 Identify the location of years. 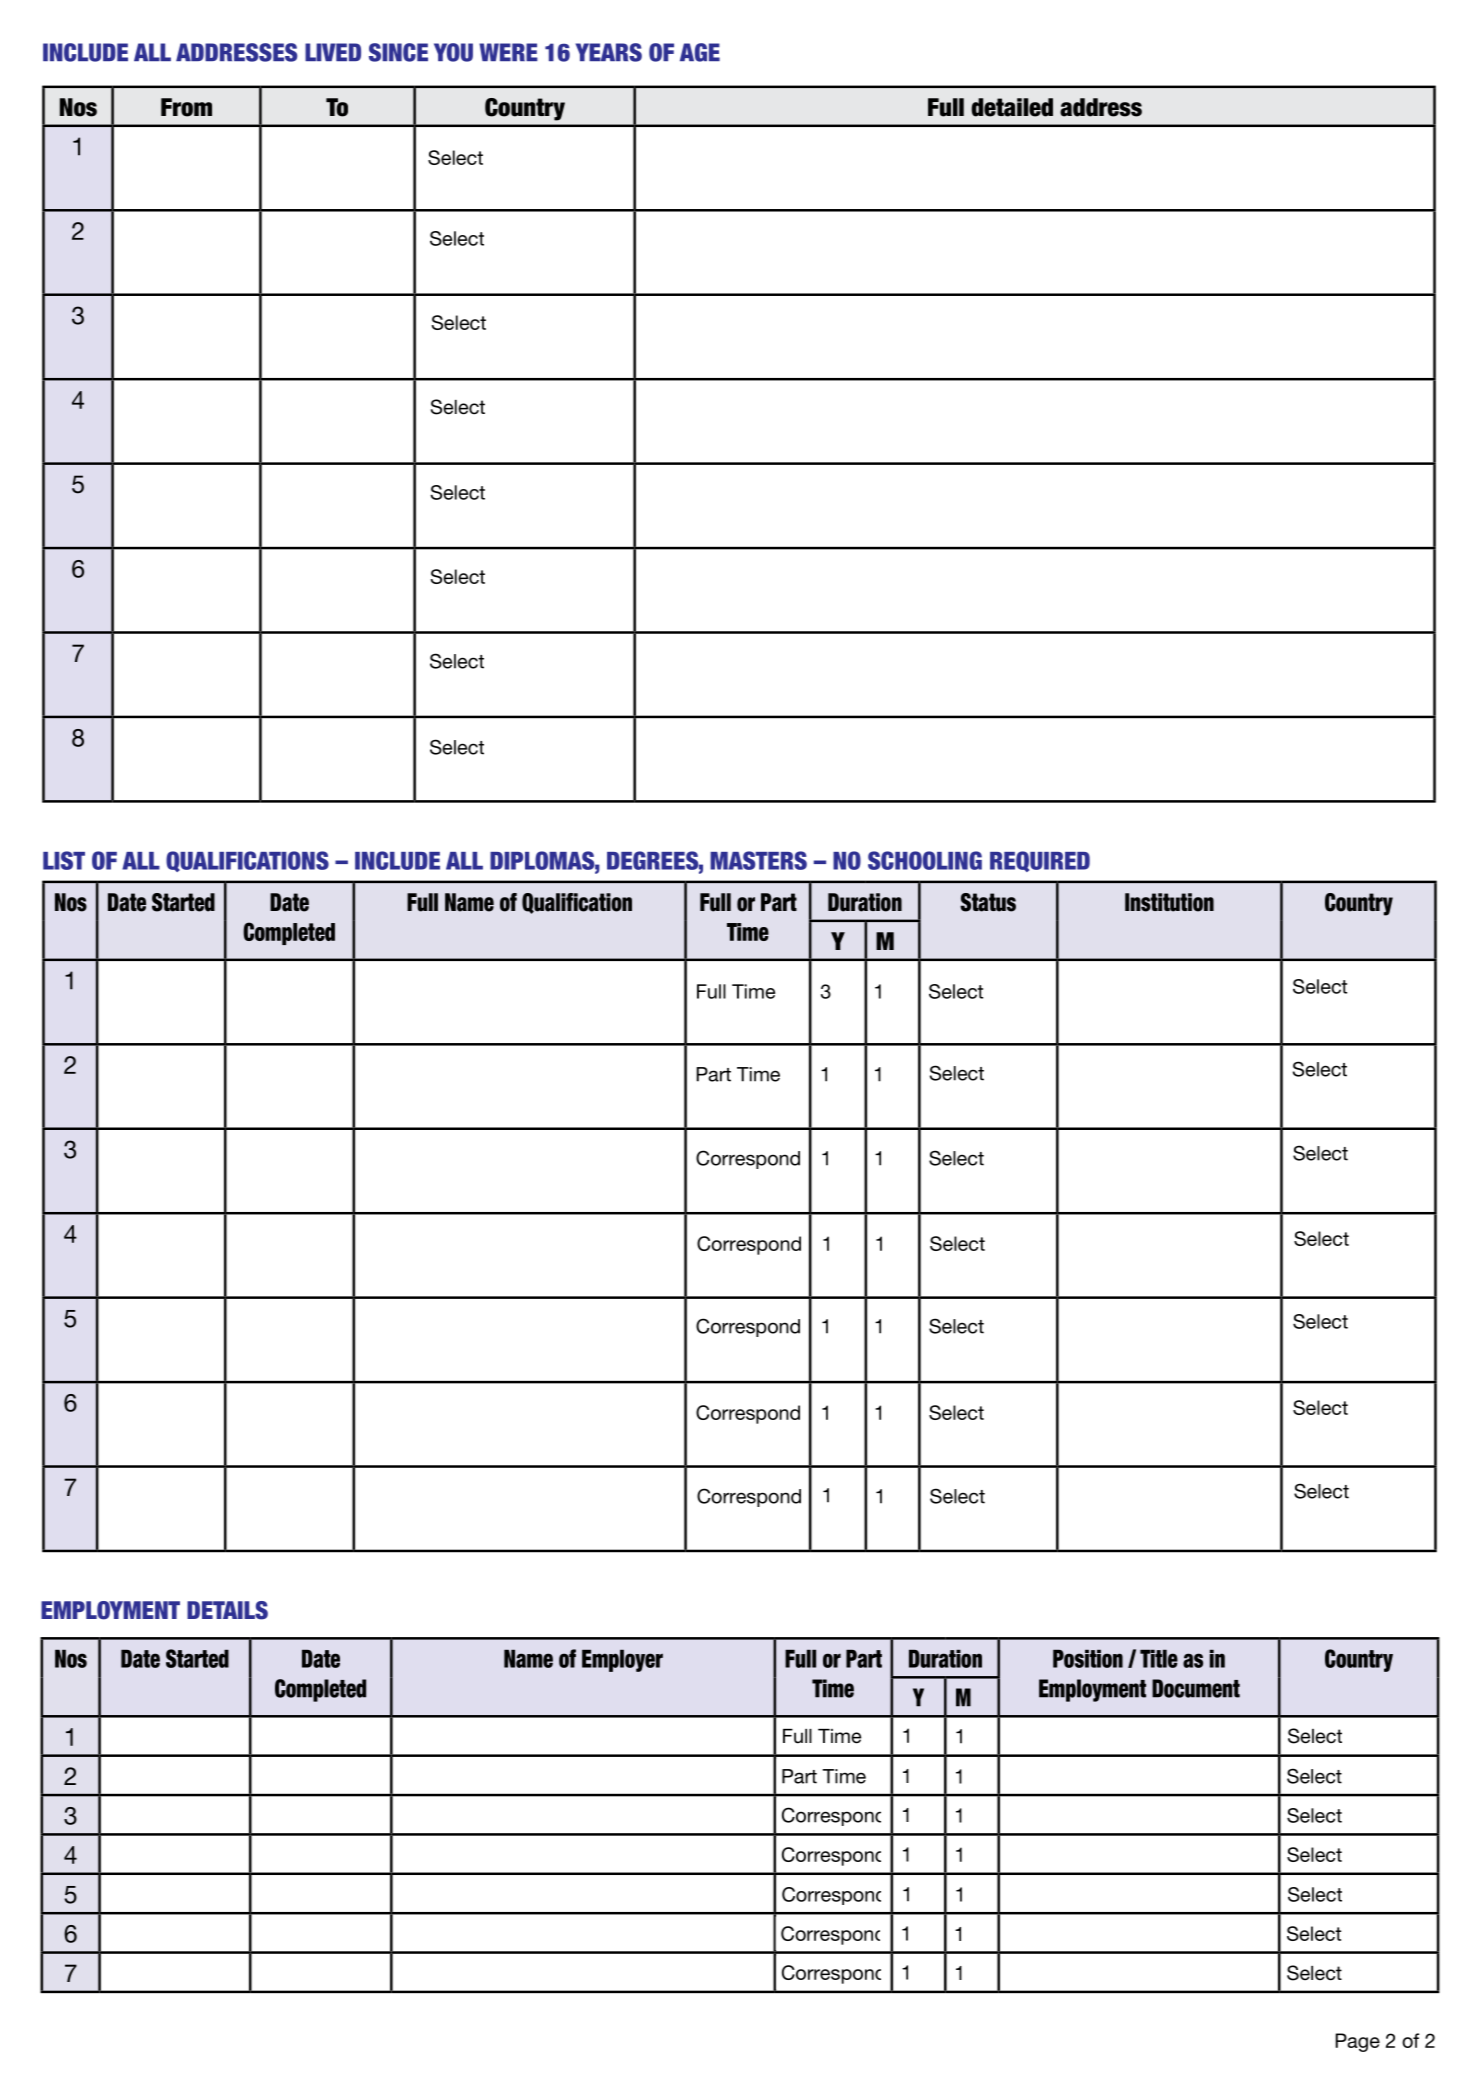
(609, 52).
